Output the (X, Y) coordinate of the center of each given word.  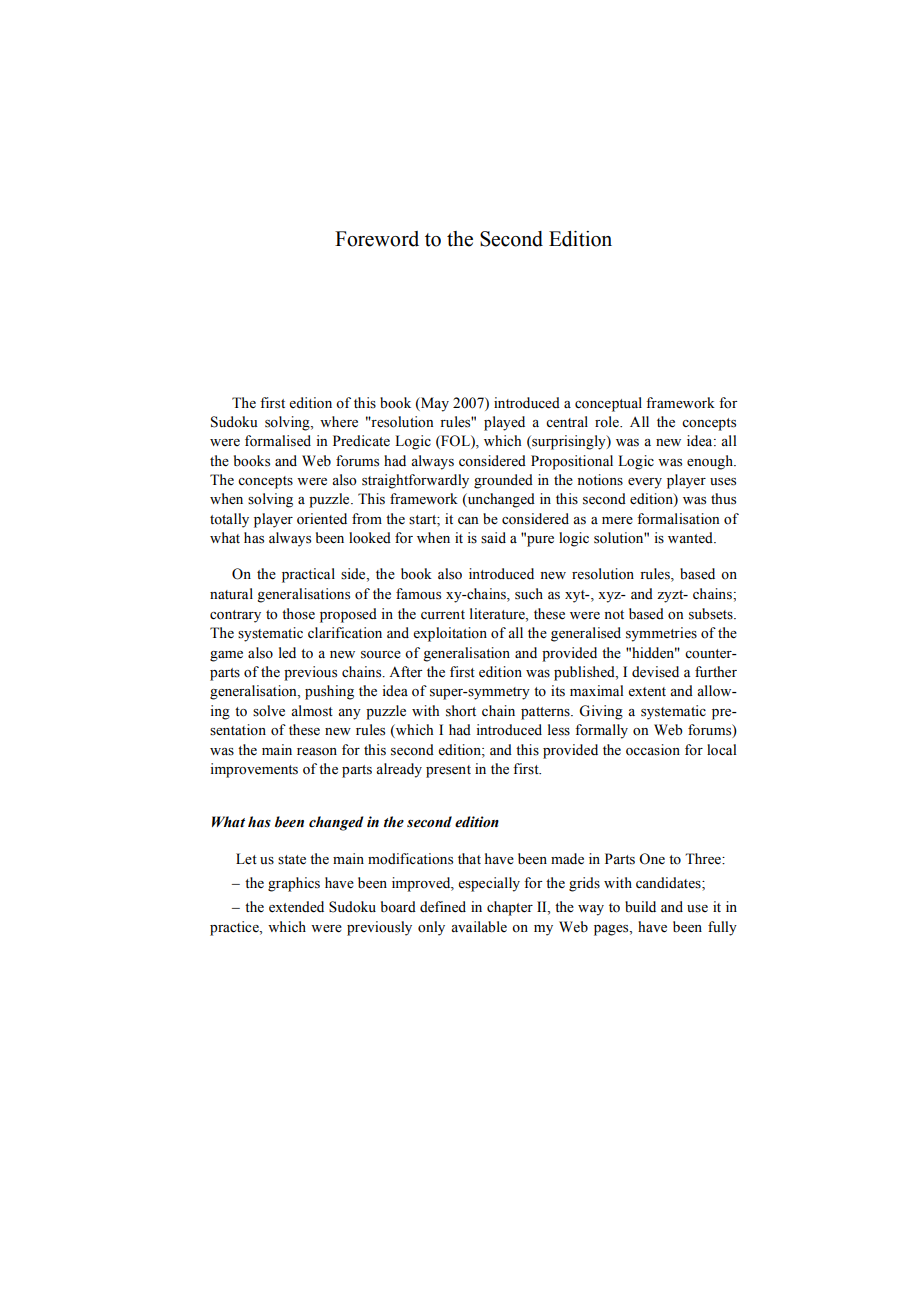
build (640, 907)
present (448, 771)
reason (317, 752)
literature (498, 614)
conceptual (608, 404)
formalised (278, 441)
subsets (712, 614)
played (504, 423)
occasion (653, 750)
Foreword (377, 239)
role (608, 422)
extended (296, 907)
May (434, 404)
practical (308, 575)
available (479, 927)
